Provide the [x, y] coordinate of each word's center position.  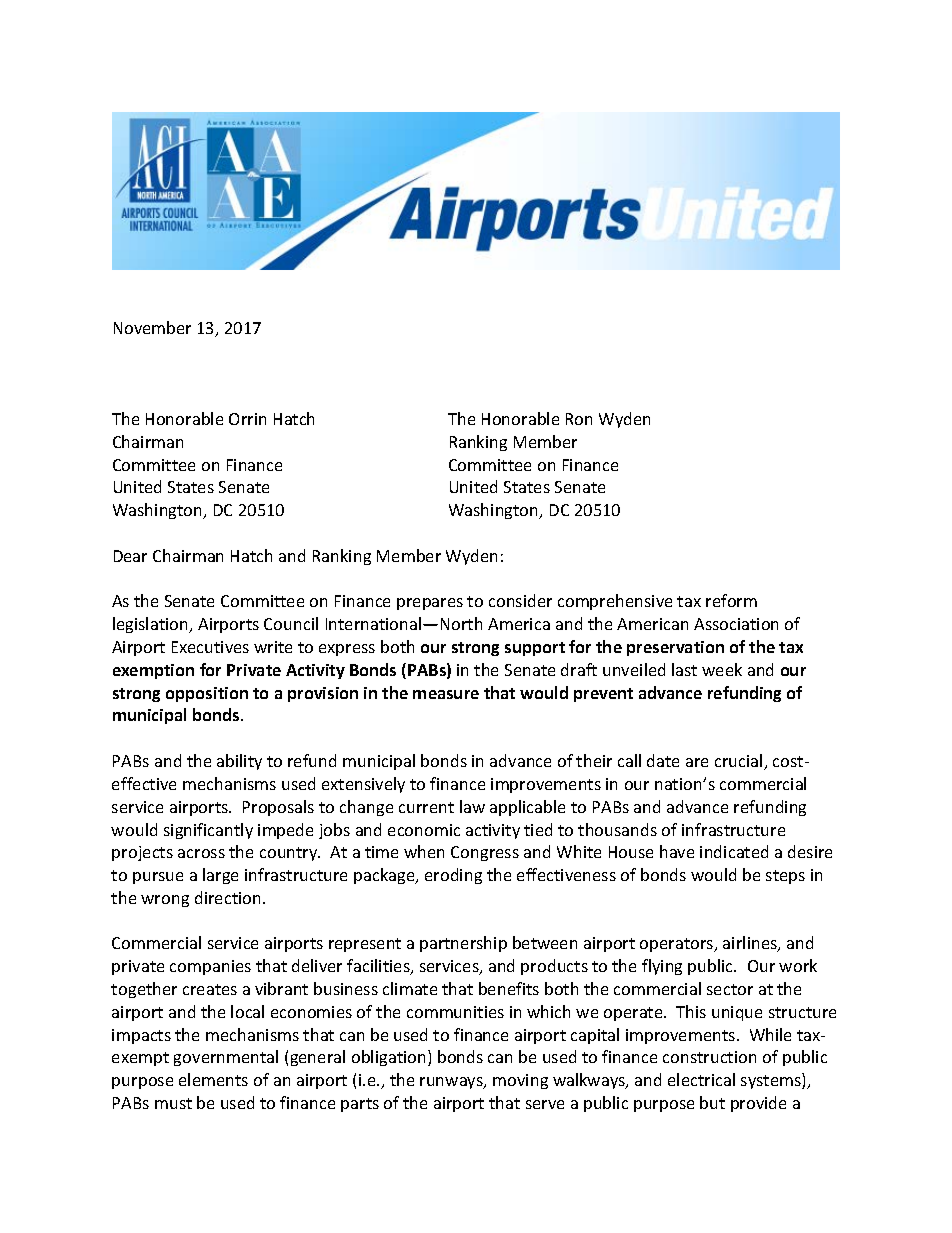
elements [213, 1079]
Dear [130, 556]
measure [446, 694]
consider [520, 600]
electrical [701, 1079]
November [152, 327]
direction [227, 897]
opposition [207, 694]
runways [452, 1083]
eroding [453, 876]
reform [731, 600]
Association [736, 624]
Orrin [247, 419]
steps [785, 877]
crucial [740, 762]
